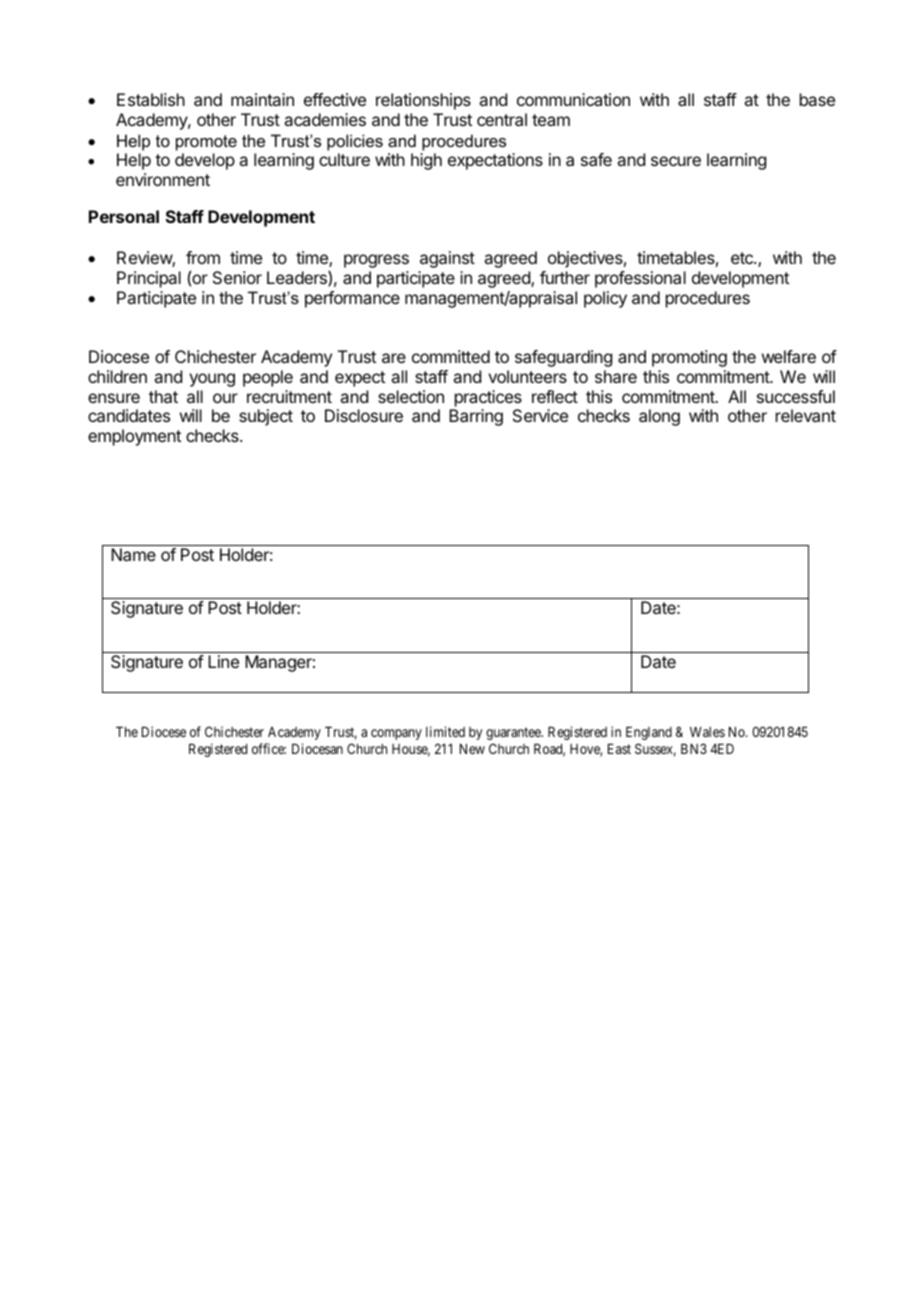 This document has width=924, height=1308. Describe the element at coordinates (817, 99) in the document. I see `base` at that location.
